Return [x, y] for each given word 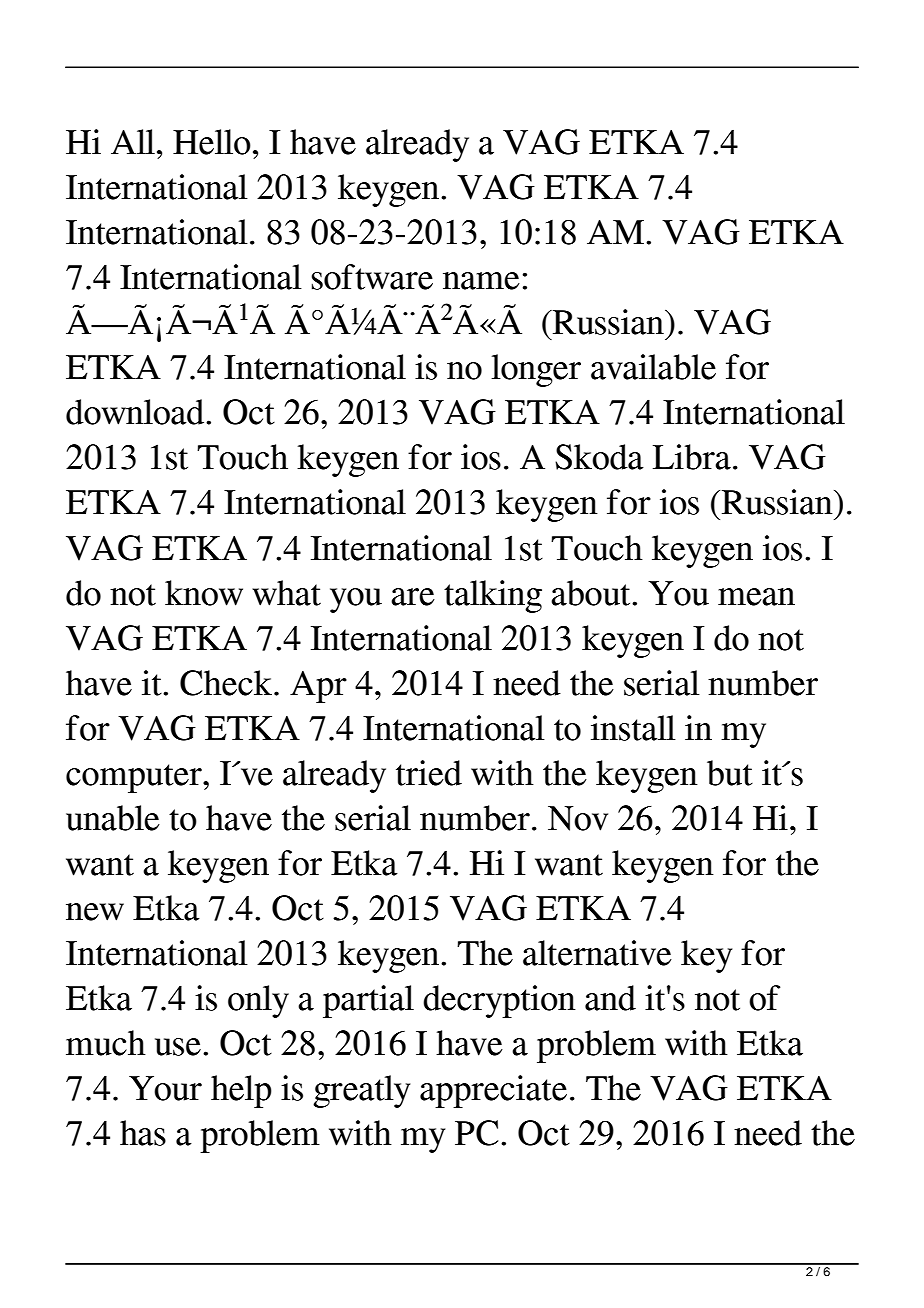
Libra [692, 457]
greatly [361, 1091]
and [610, 998]
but [730, 773]
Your [165, 1088]
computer [135, 778]
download [136, 412]
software [372, 277]
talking [493, 596]
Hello [212, 142]
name [481, 281]
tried [429, 773]
